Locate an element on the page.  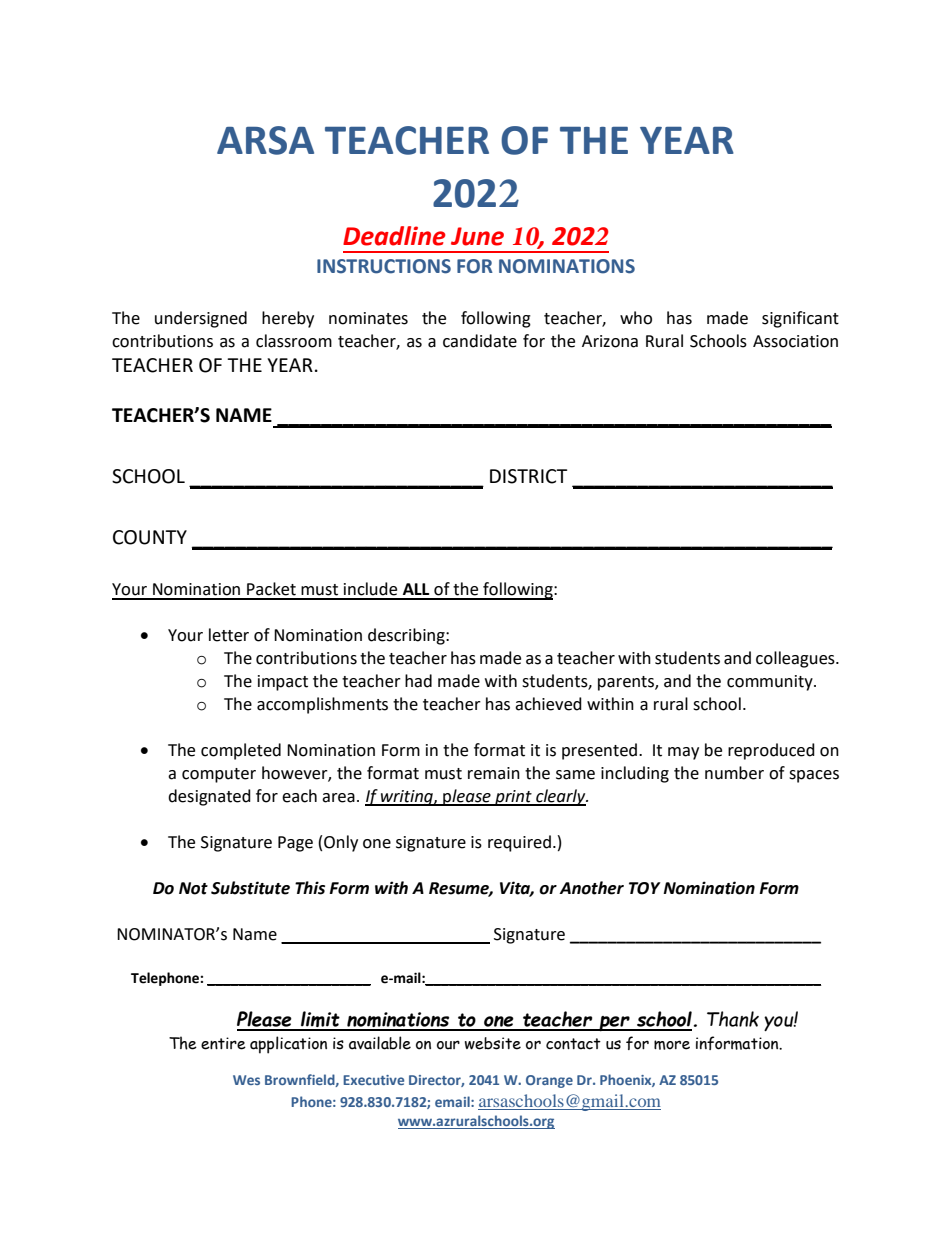
letter is located at coordinates (229, 635).
